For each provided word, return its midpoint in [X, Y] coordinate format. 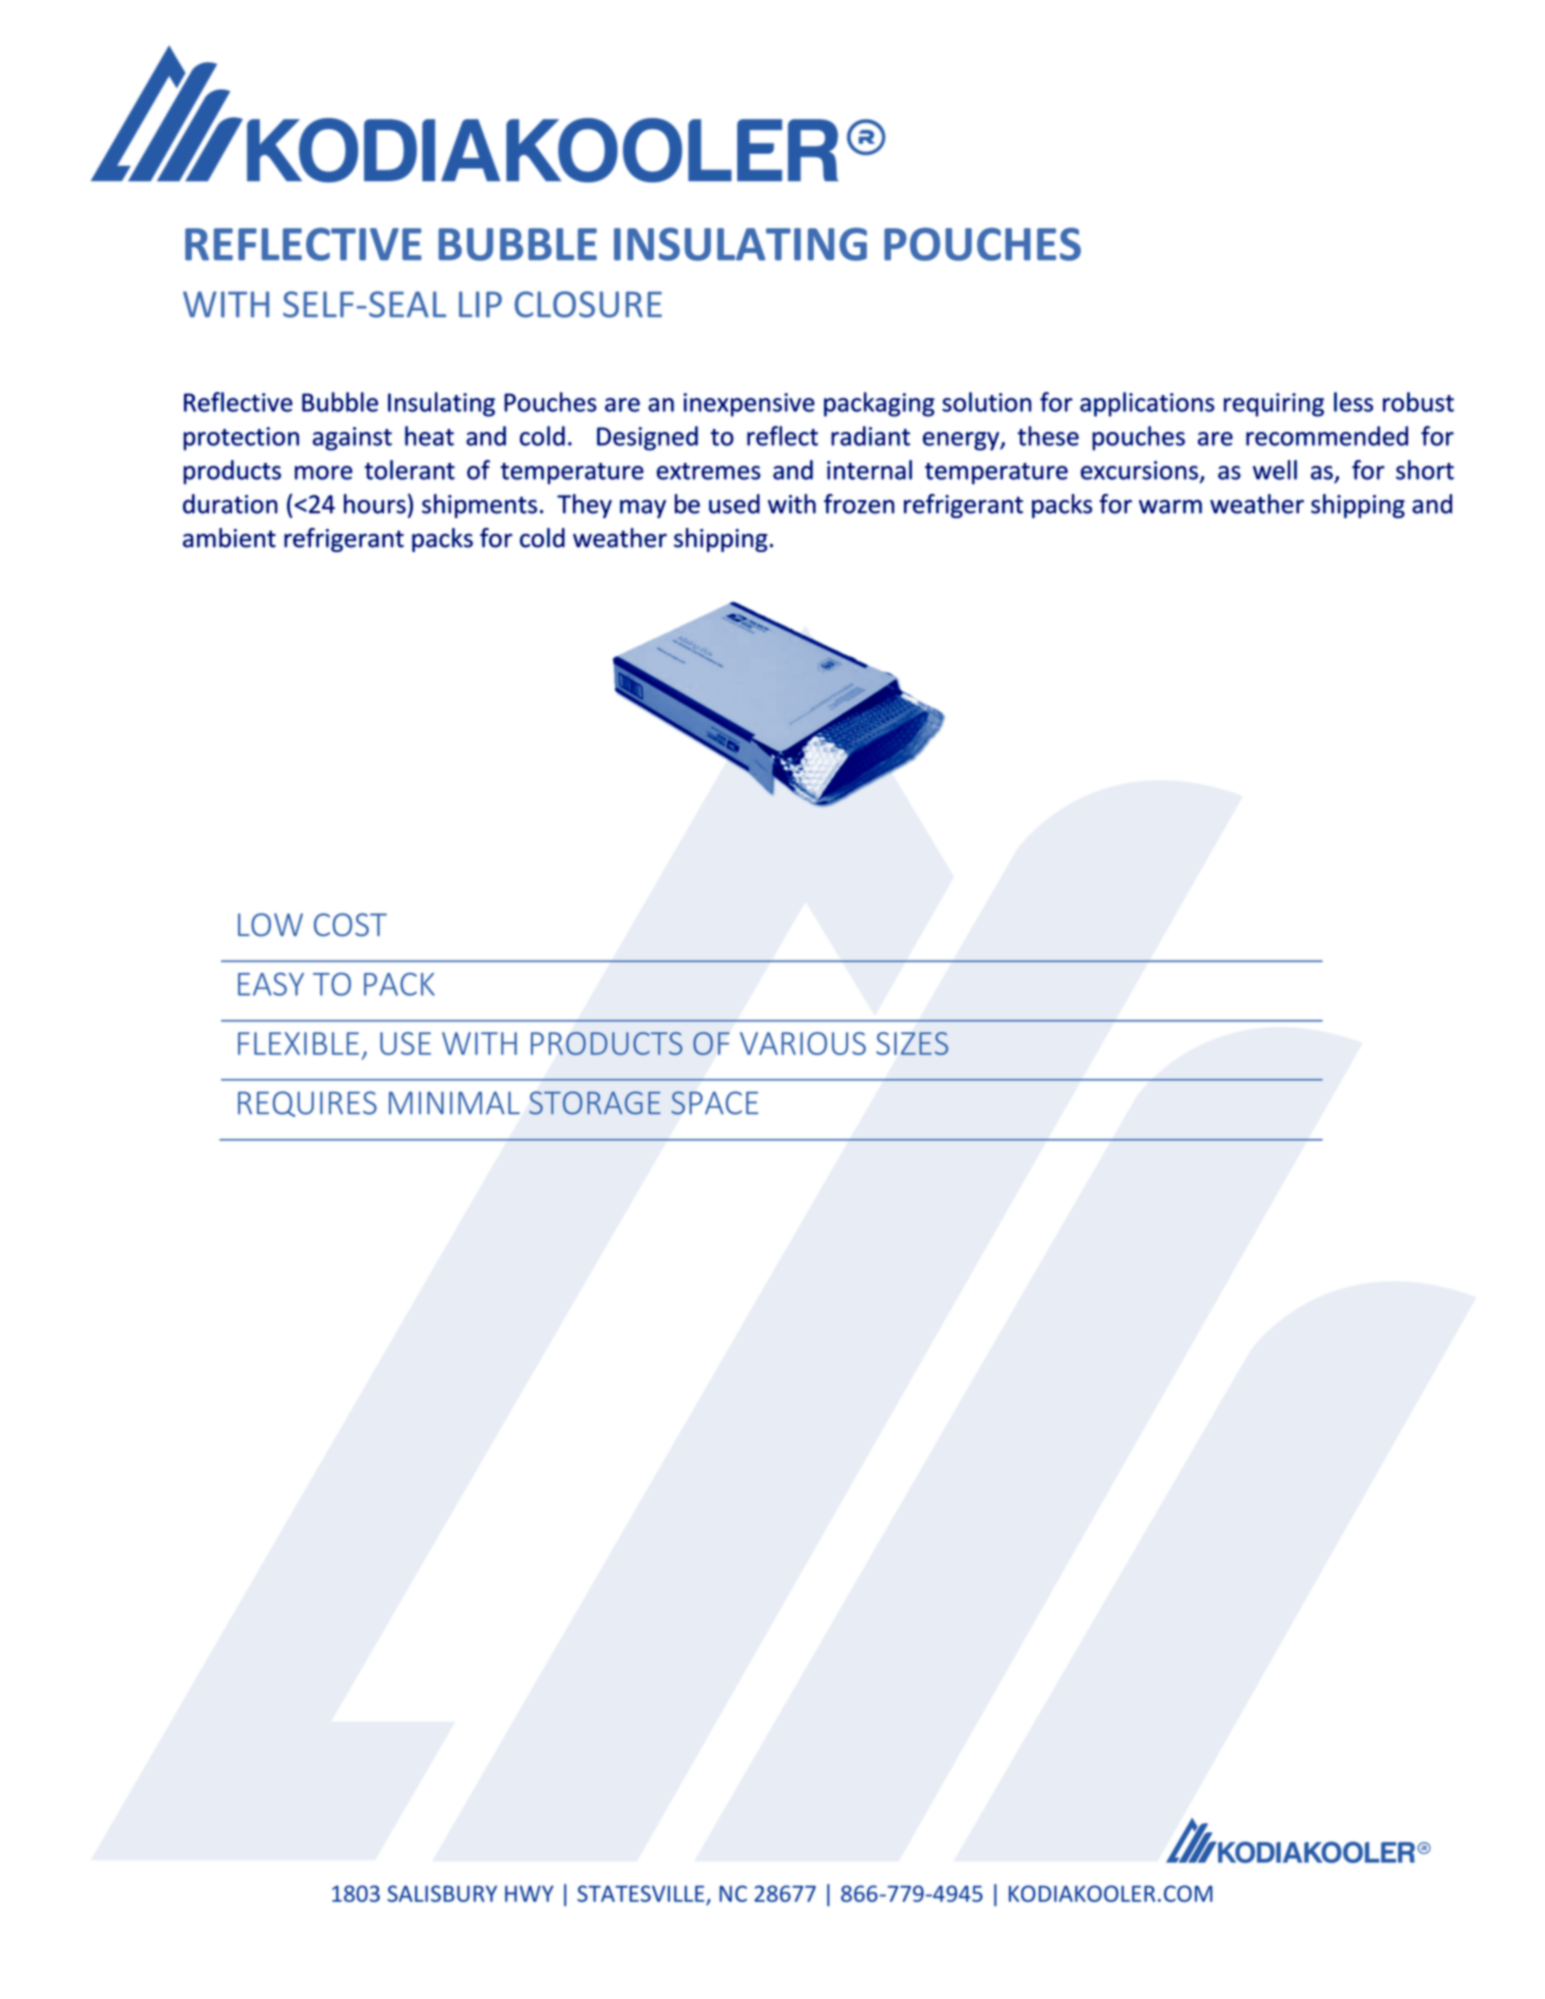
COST [350, 925]
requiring [1274, 405]
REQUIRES [307, 1104]
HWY [529, 1893]
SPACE [714, 1103]
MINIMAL [454, 1103]
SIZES [912, 1043]
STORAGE [595, 1103]
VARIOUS [803, 1043]
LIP [480, 304]
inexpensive [749, 405]
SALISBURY [442, 1893]
